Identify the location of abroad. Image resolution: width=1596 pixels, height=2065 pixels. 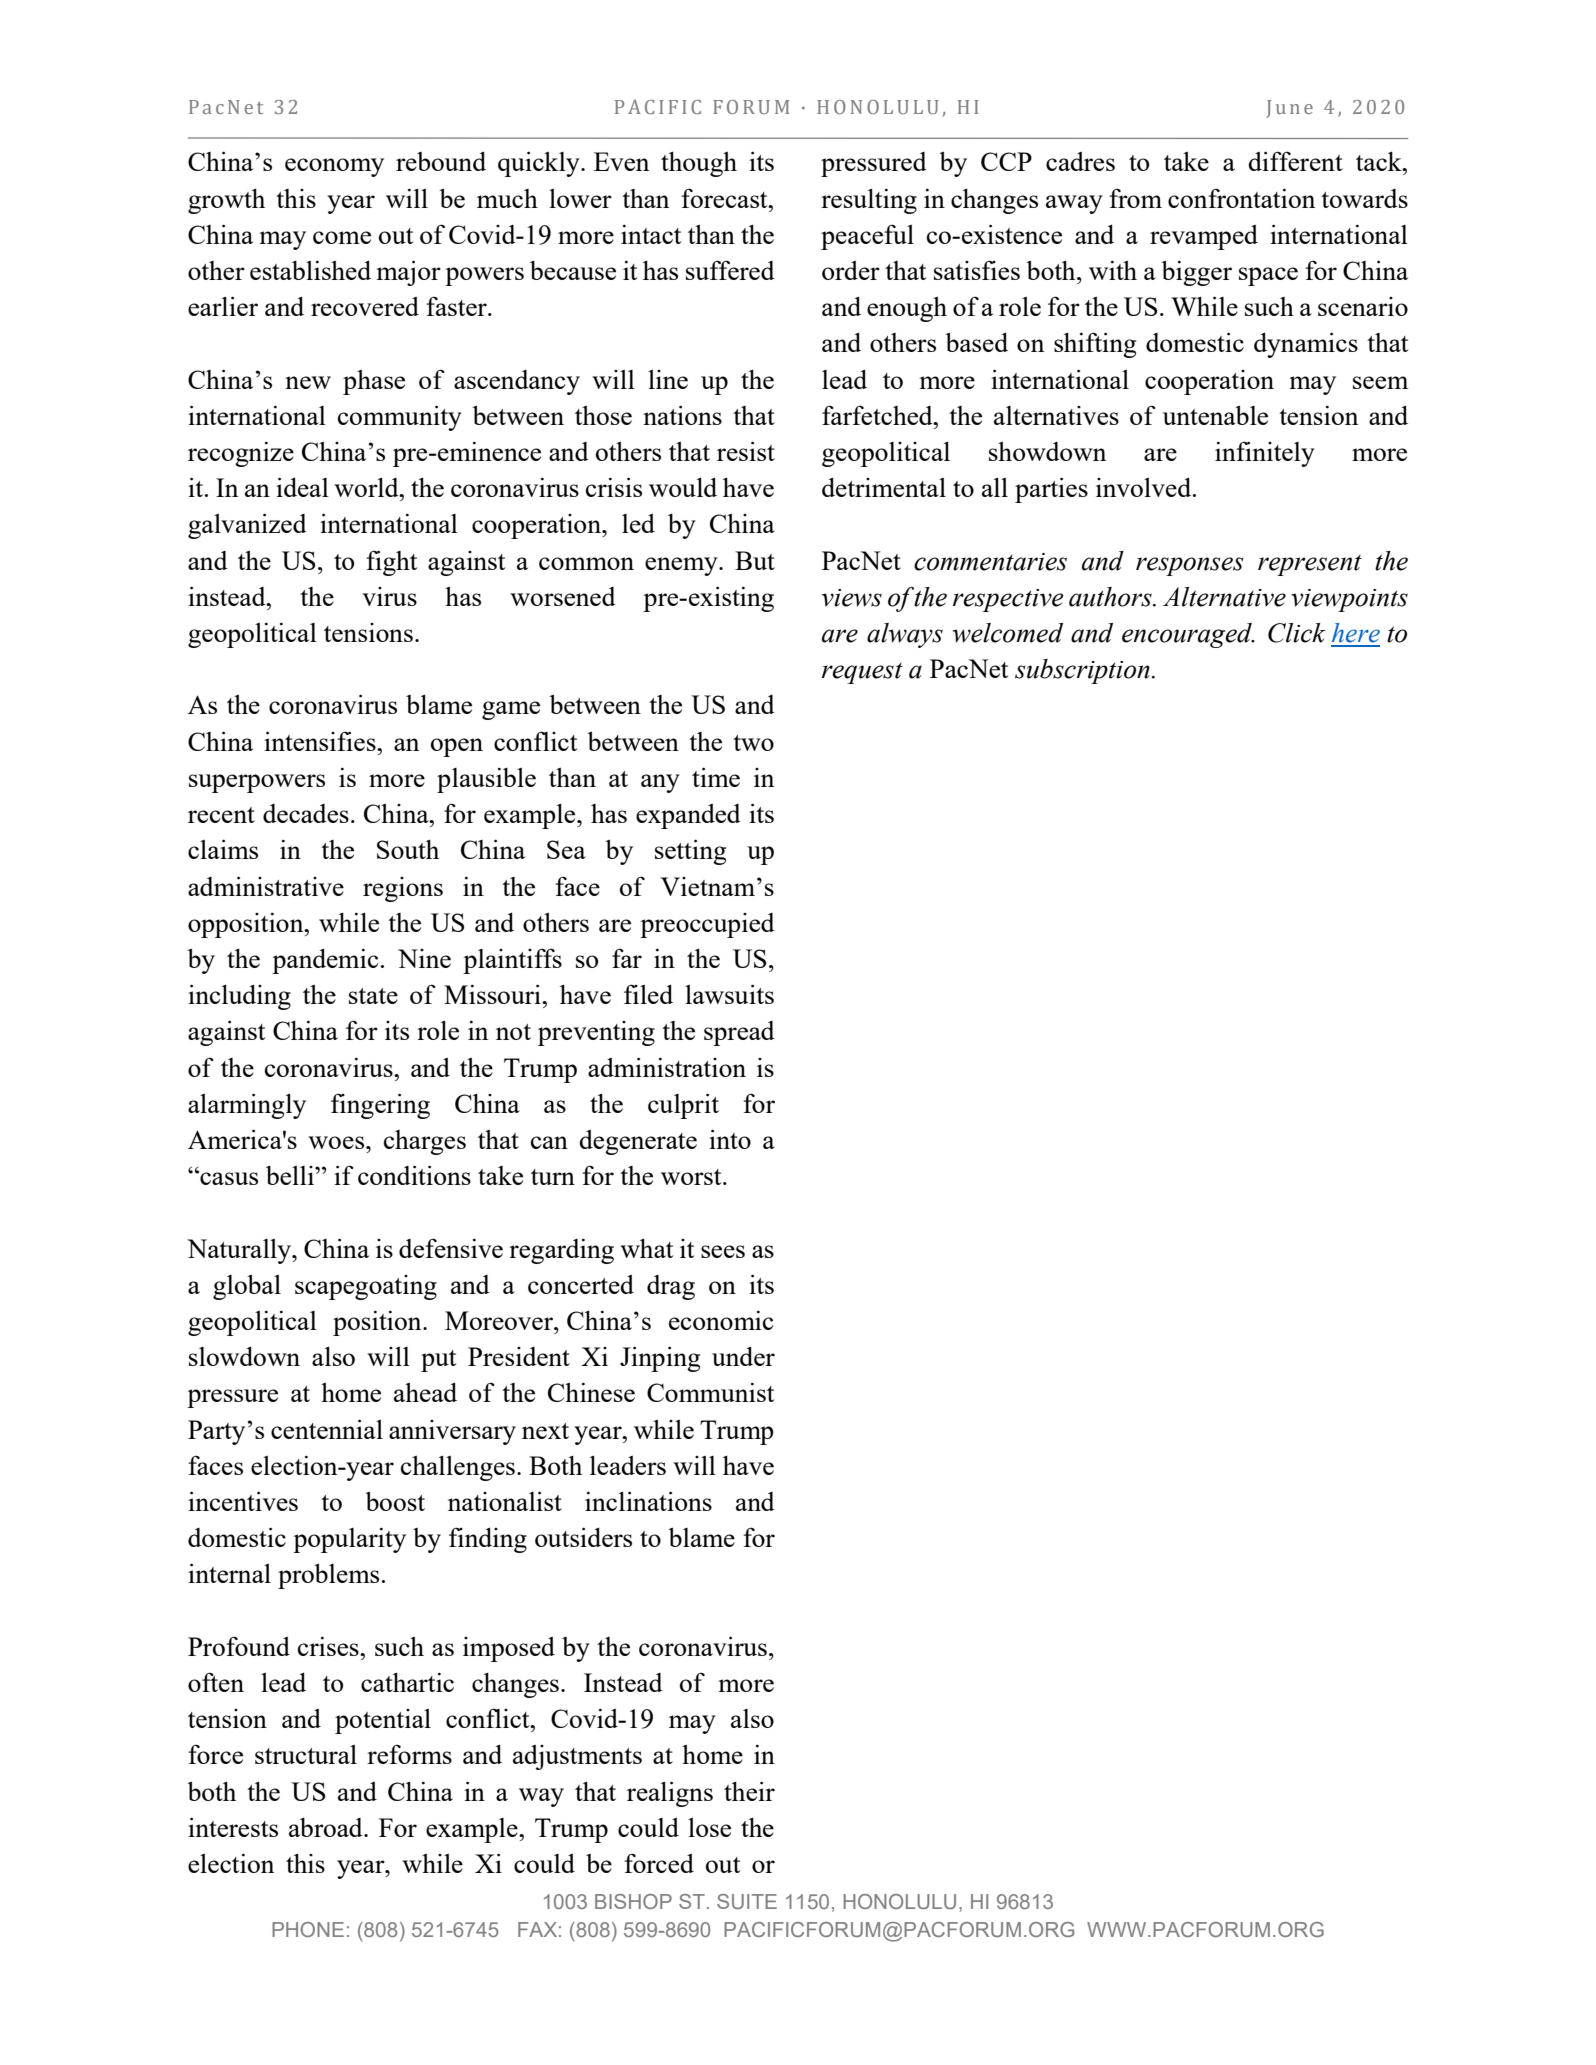
(327, 1827).
